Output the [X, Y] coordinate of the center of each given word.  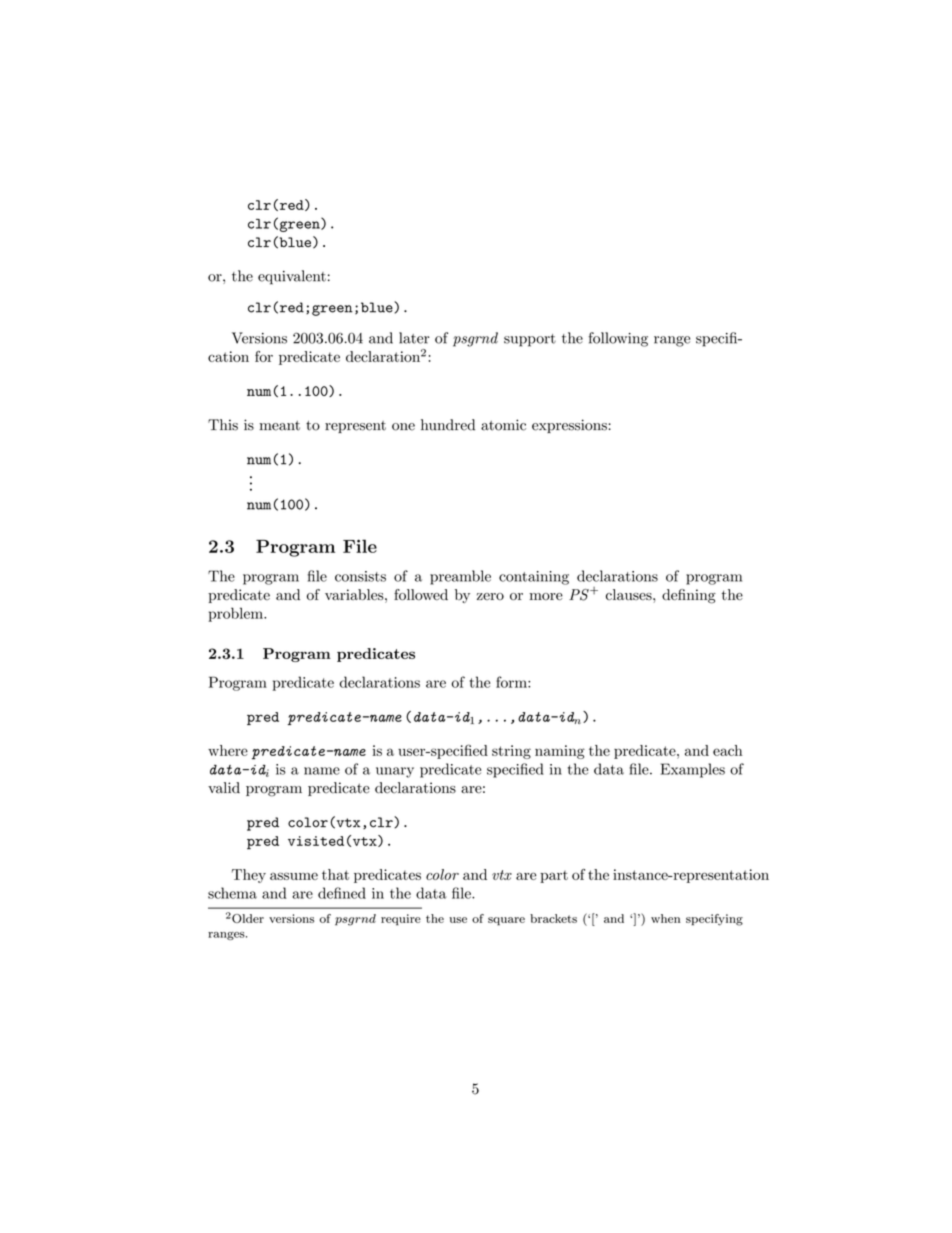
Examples [692, 770]
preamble [460, 577]
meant [279, 426]
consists [360, 576]
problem [236, 614]
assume [294, 876]
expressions [569, 426]
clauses [630, 594]
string [511, 752]
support [530, 340]
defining [689, 596]
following [618, 339]
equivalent [292, 277]
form [512, 682]
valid [224, 788]
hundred [448, 425]
